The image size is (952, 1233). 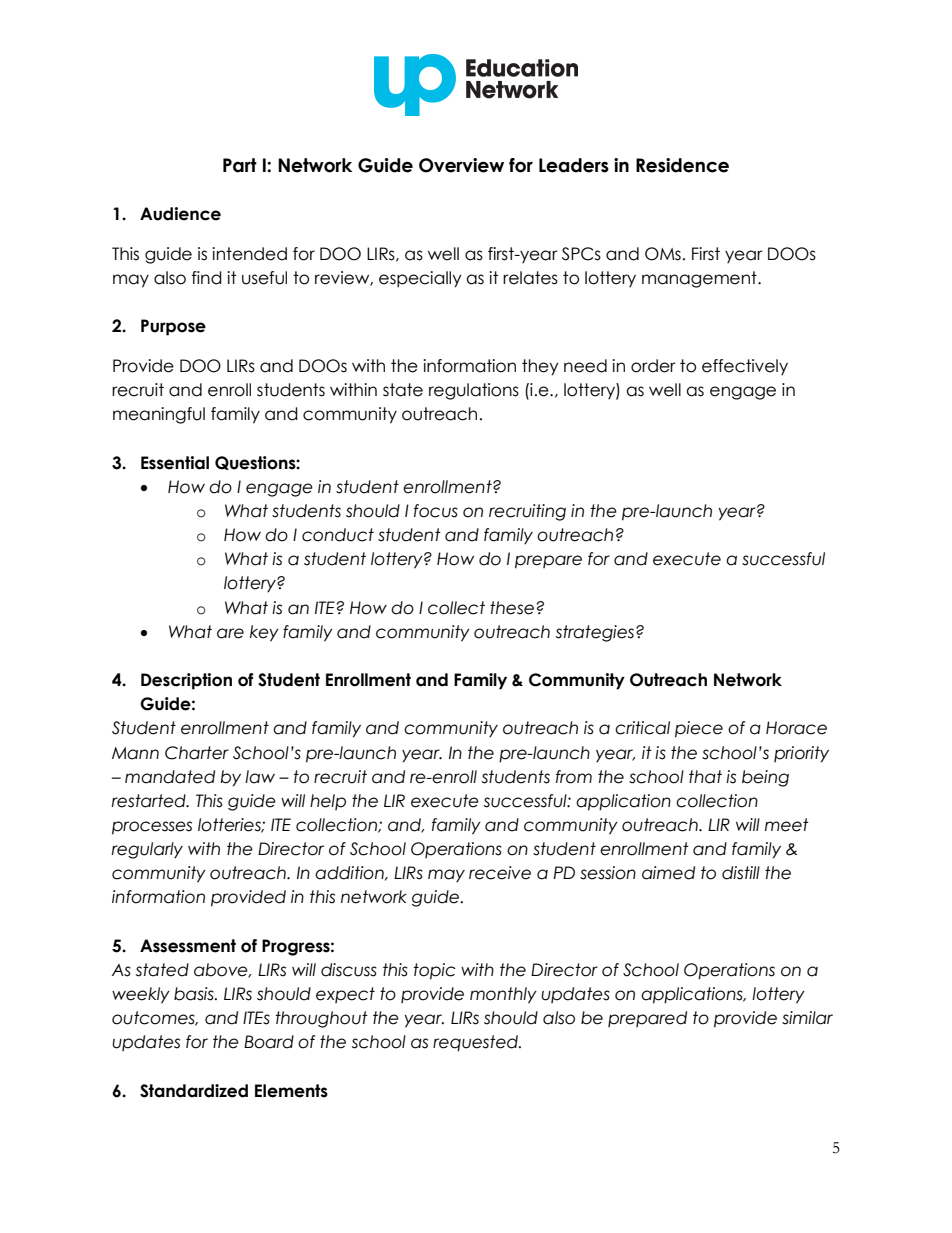 I want to click on requested, so click(x=476, y=1043).
